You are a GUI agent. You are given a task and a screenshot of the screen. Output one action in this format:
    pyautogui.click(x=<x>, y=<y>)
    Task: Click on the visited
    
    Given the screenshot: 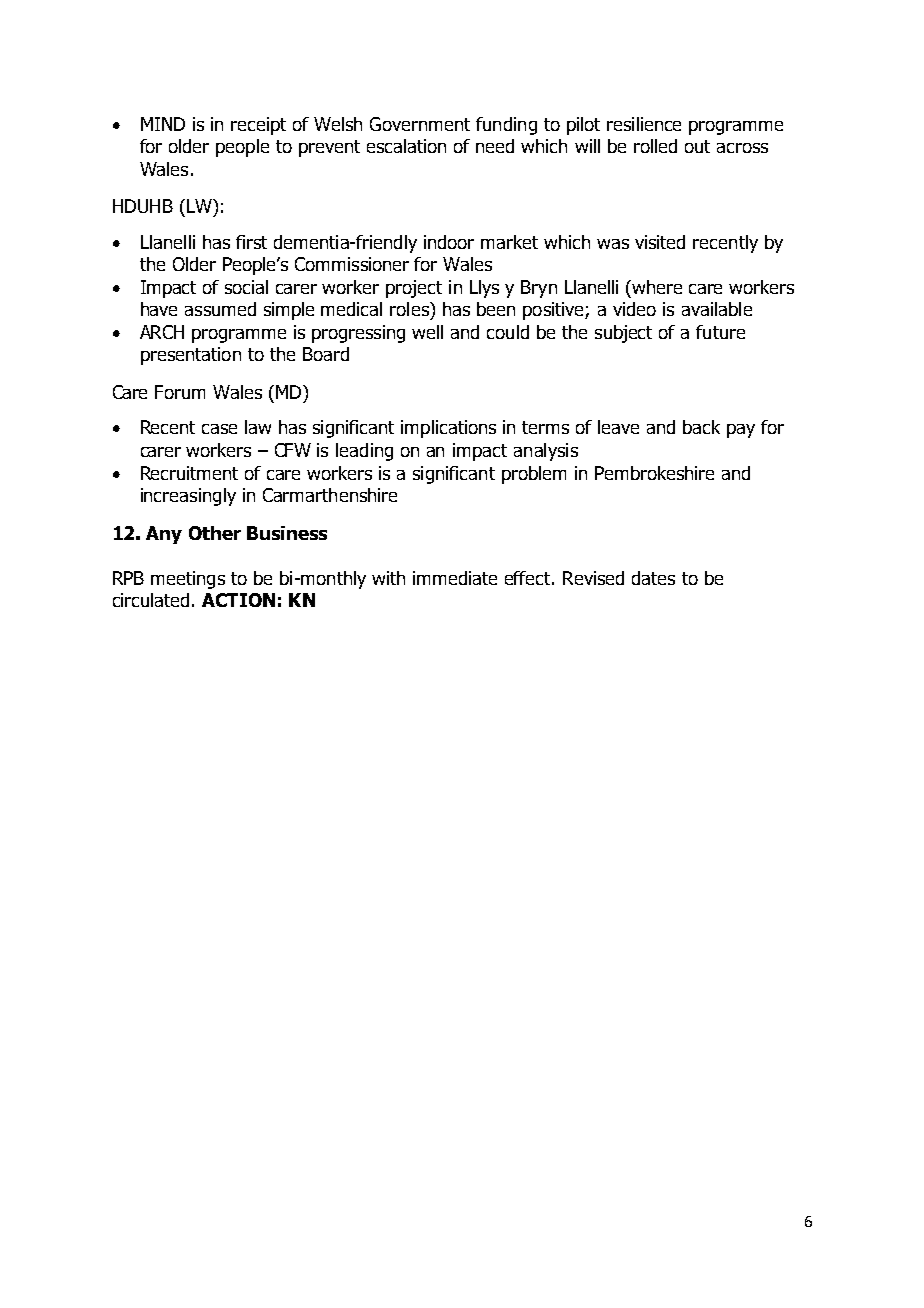 What is the action you would take?
    pyautogui.click(x=660, y=242)
